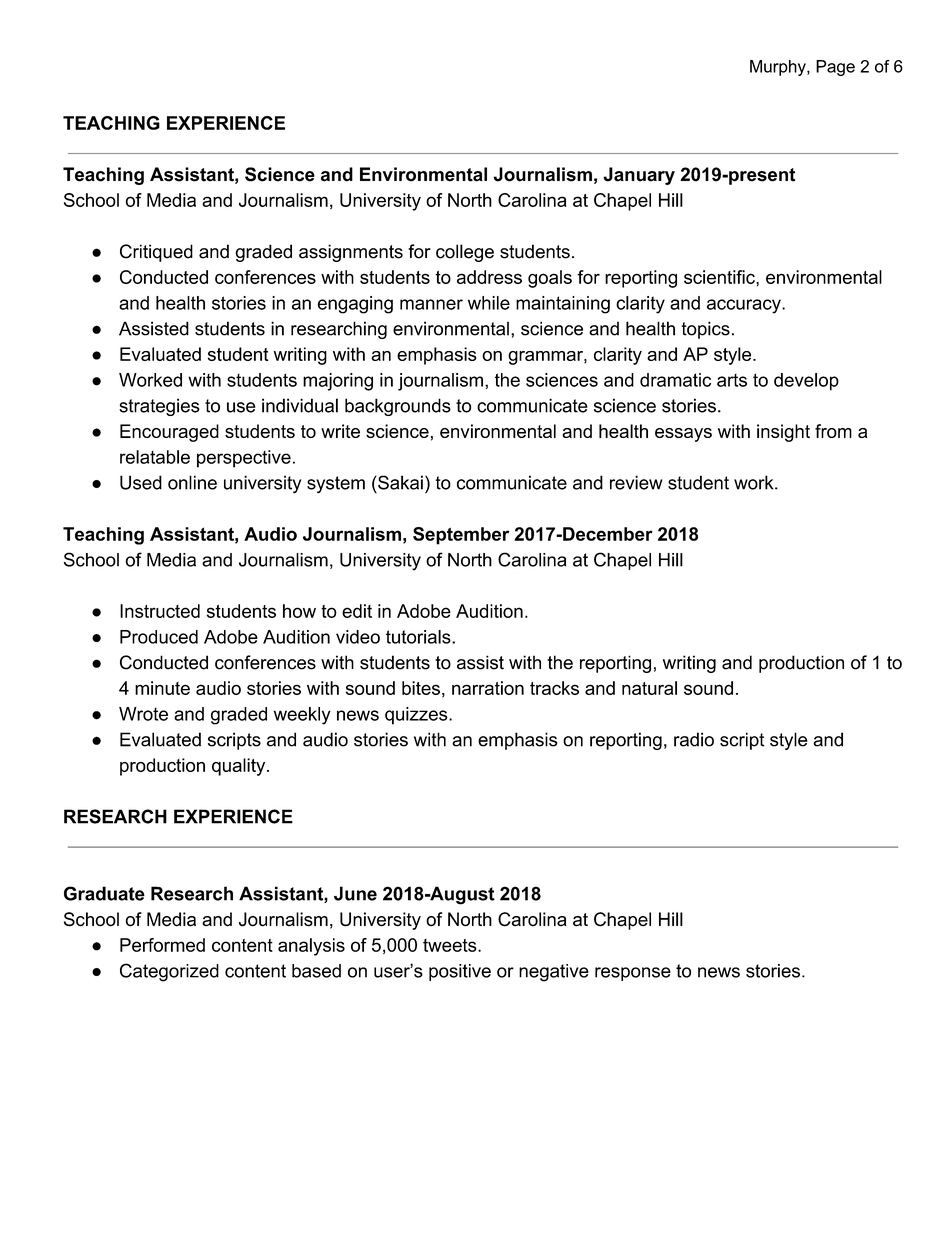 Image resolution: width=952 pixels, height=1233 pixels. I want to click on minute, so click(162, 688).
